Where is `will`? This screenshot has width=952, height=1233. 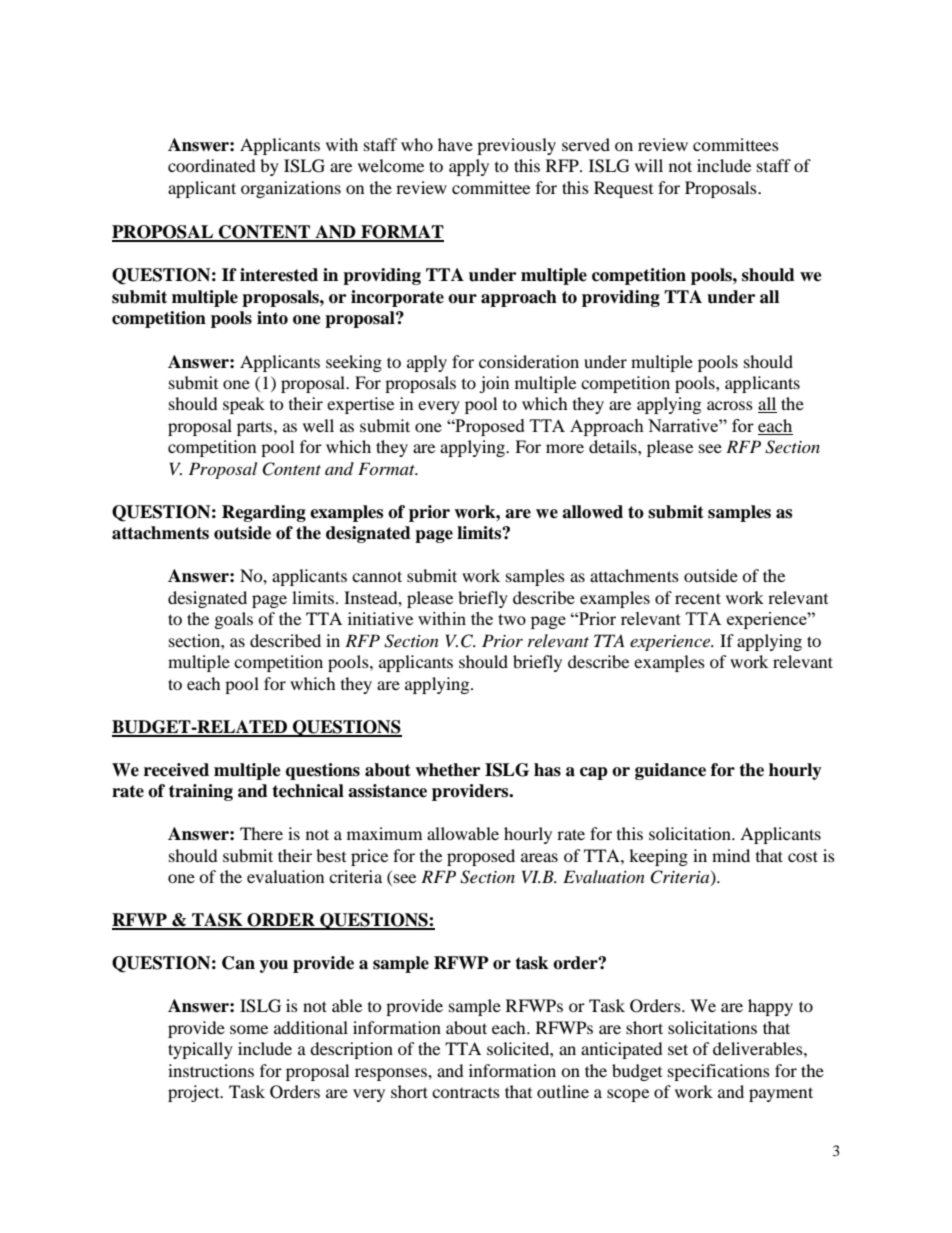
will is located at coordinates (649, 165).
